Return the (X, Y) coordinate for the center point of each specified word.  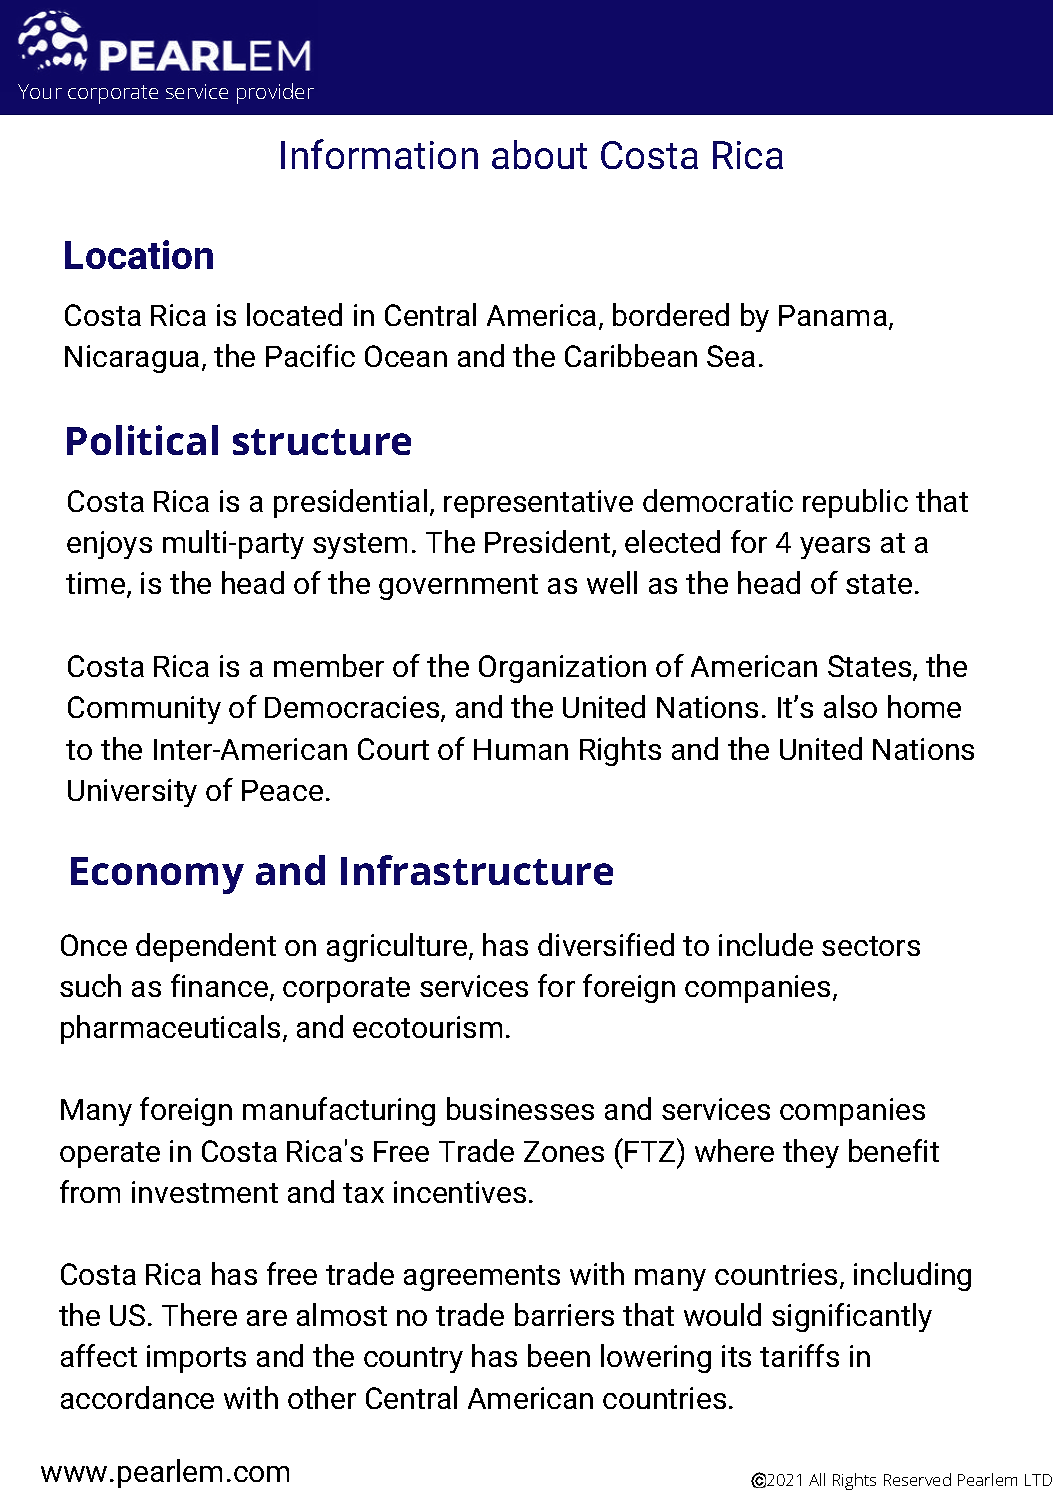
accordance (137, 1397)
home (924, 706)
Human (521, 749)
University (132, 793)
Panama (833, 315)
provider (275, 93)
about (539, 154)
